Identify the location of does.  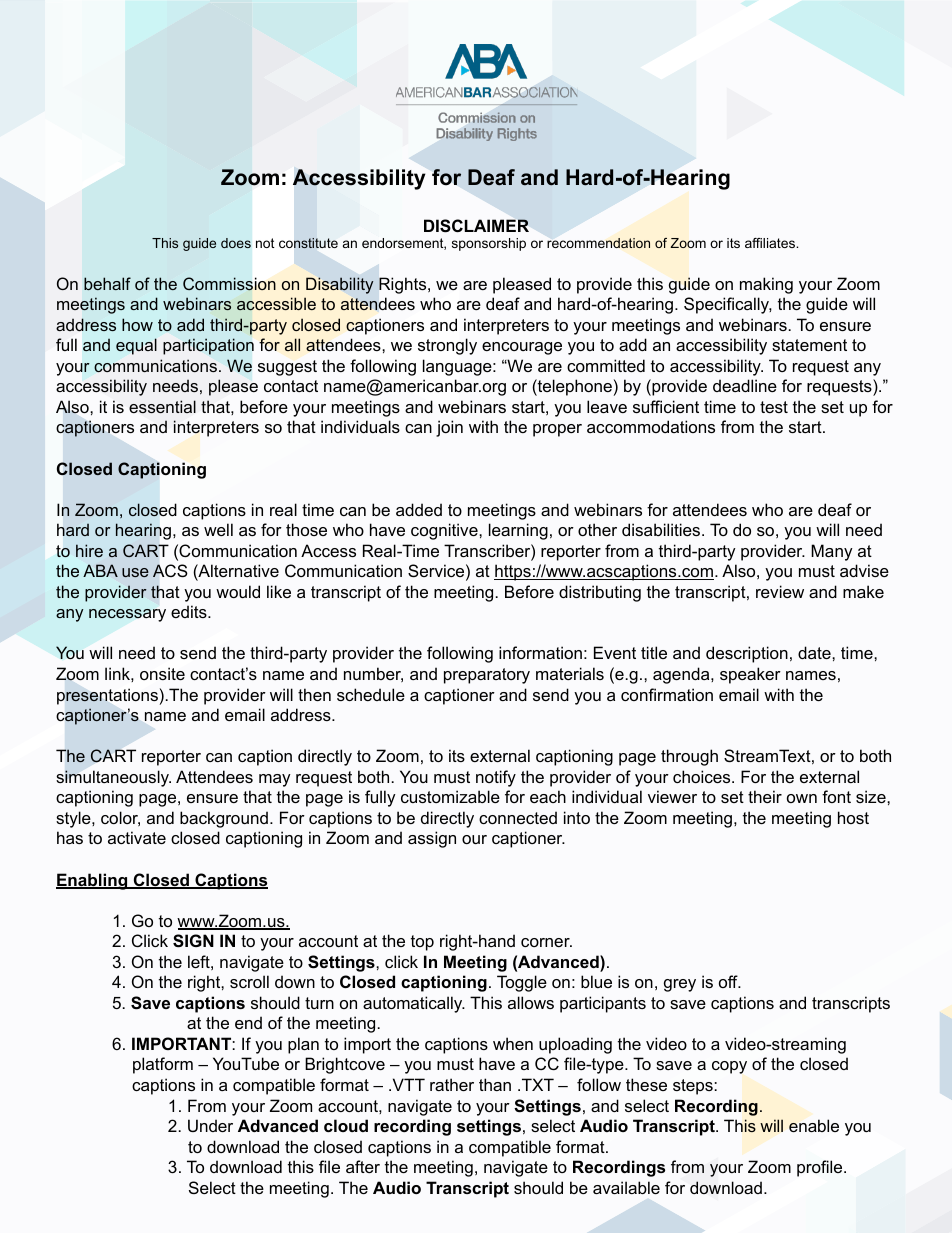
(236, 243).
